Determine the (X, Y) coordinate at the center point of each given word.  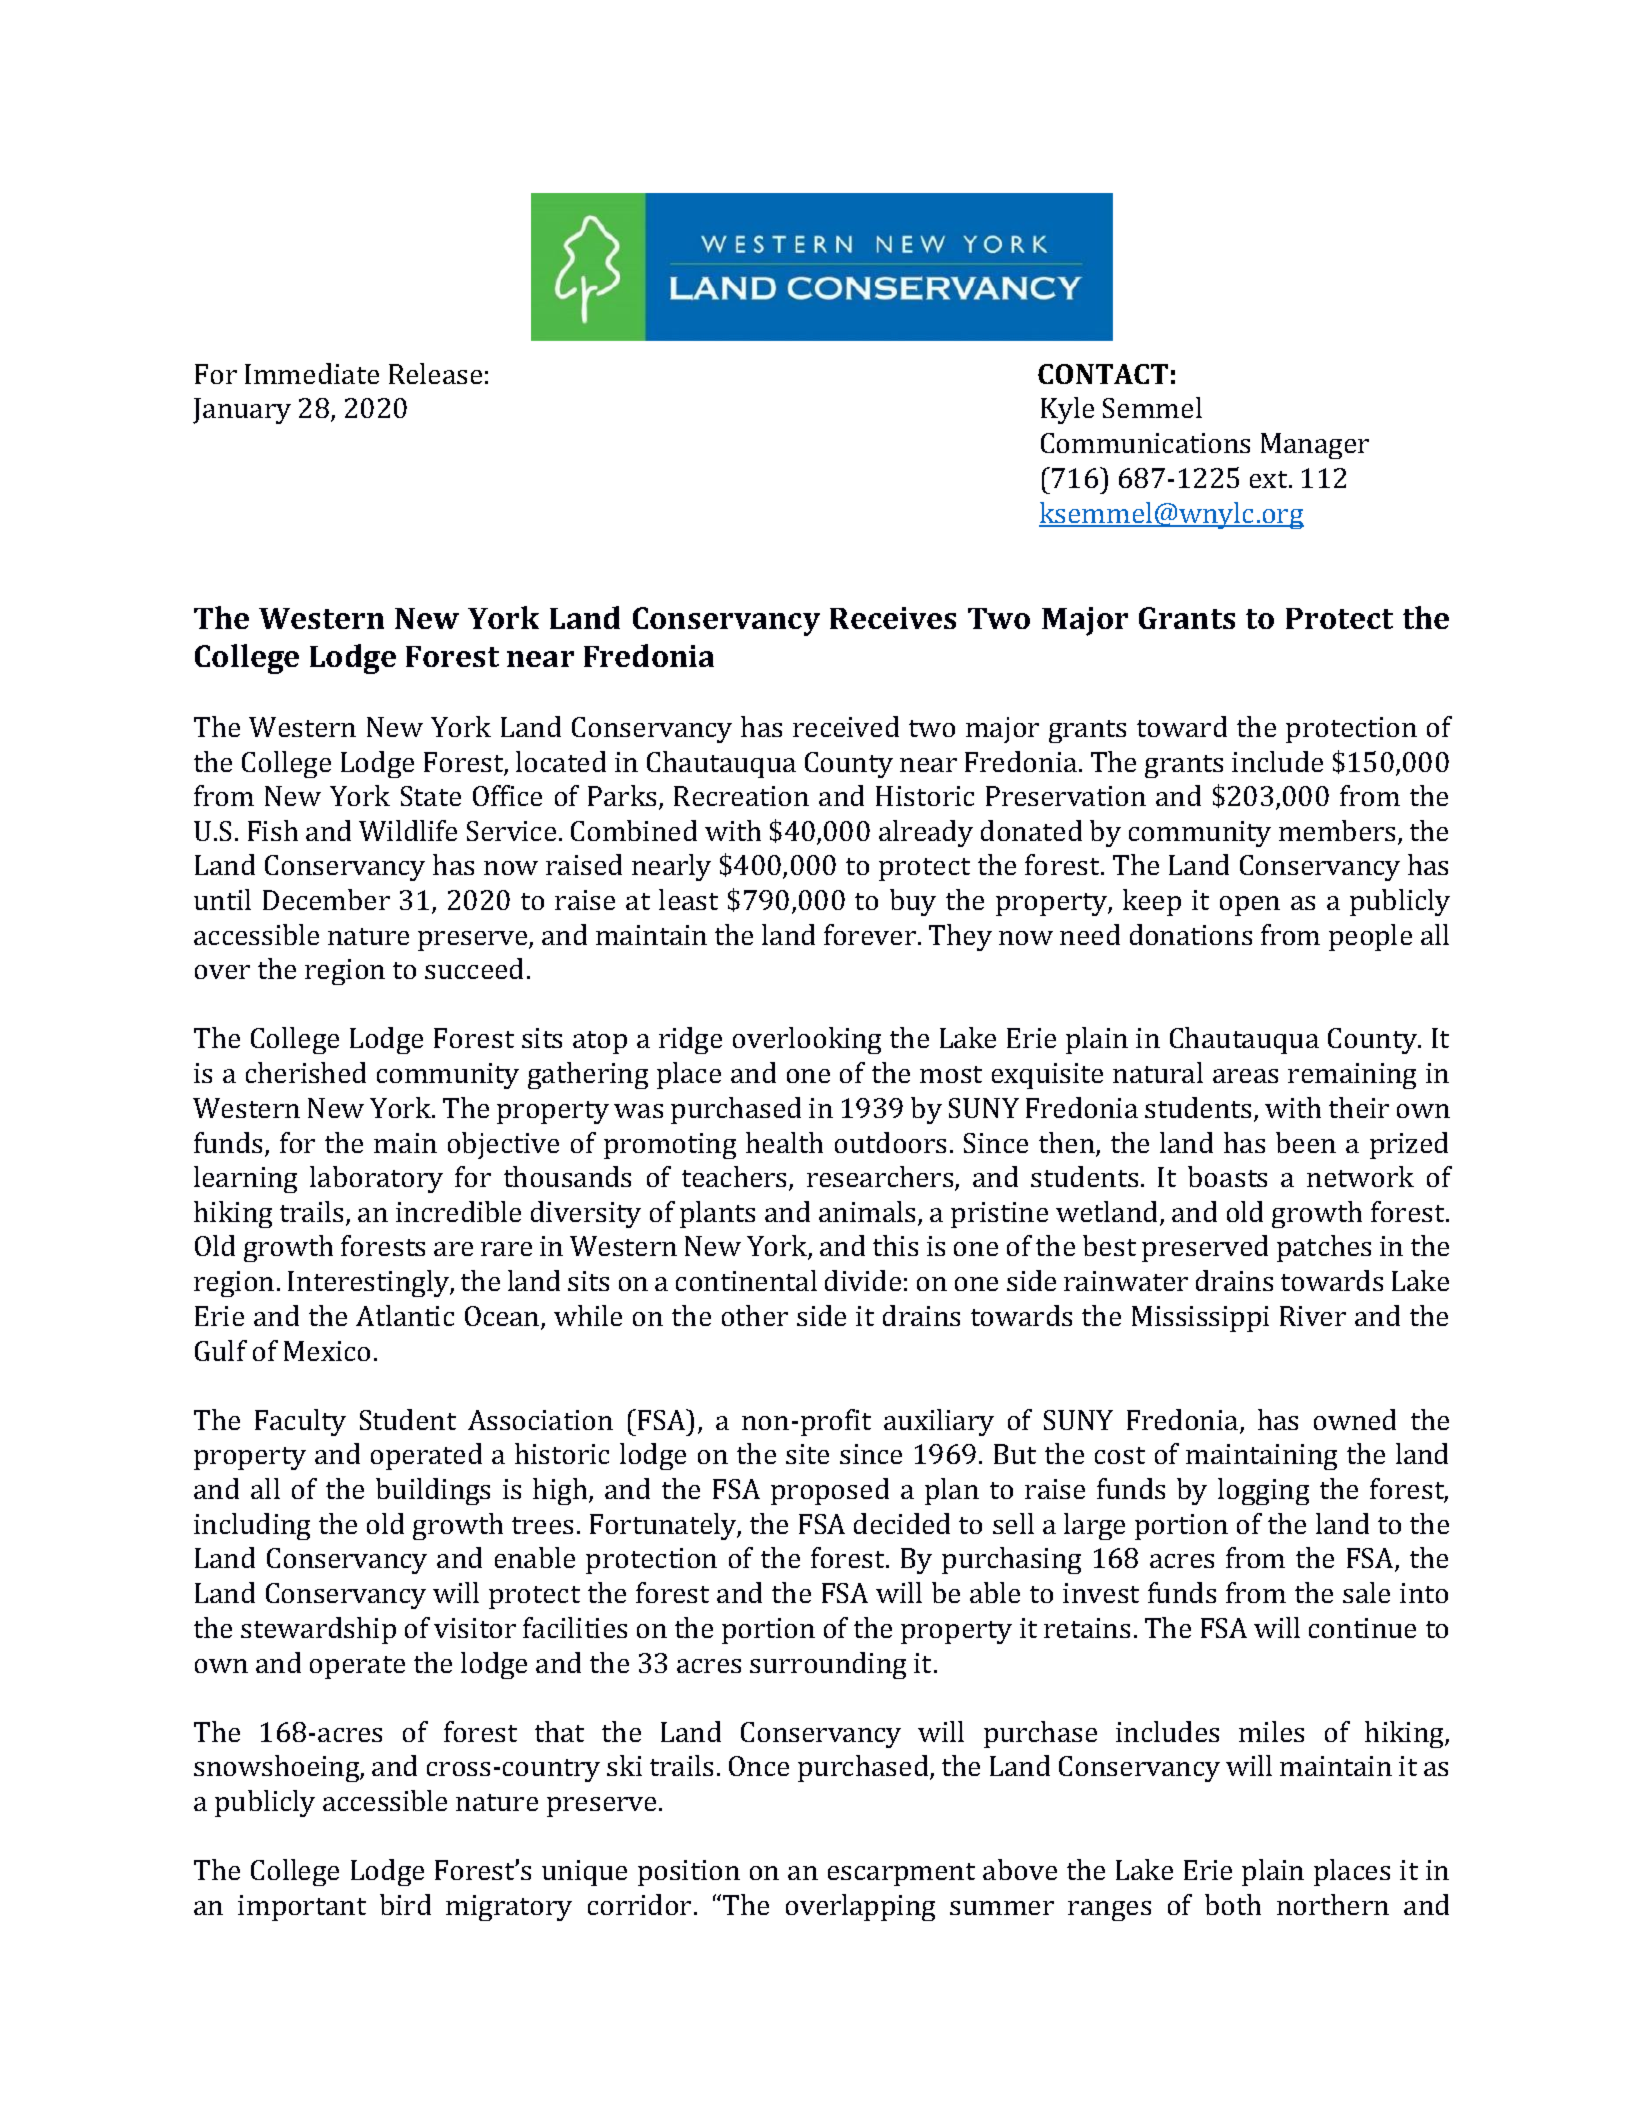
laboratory (376, 1179)
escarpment (901, 1874)
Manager (1315, 446)
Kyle (1067, 410)
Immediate (312, 373)
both (1233, 1904)
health (784, 1142)
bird (405, 1904)
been (1306, 1142)
